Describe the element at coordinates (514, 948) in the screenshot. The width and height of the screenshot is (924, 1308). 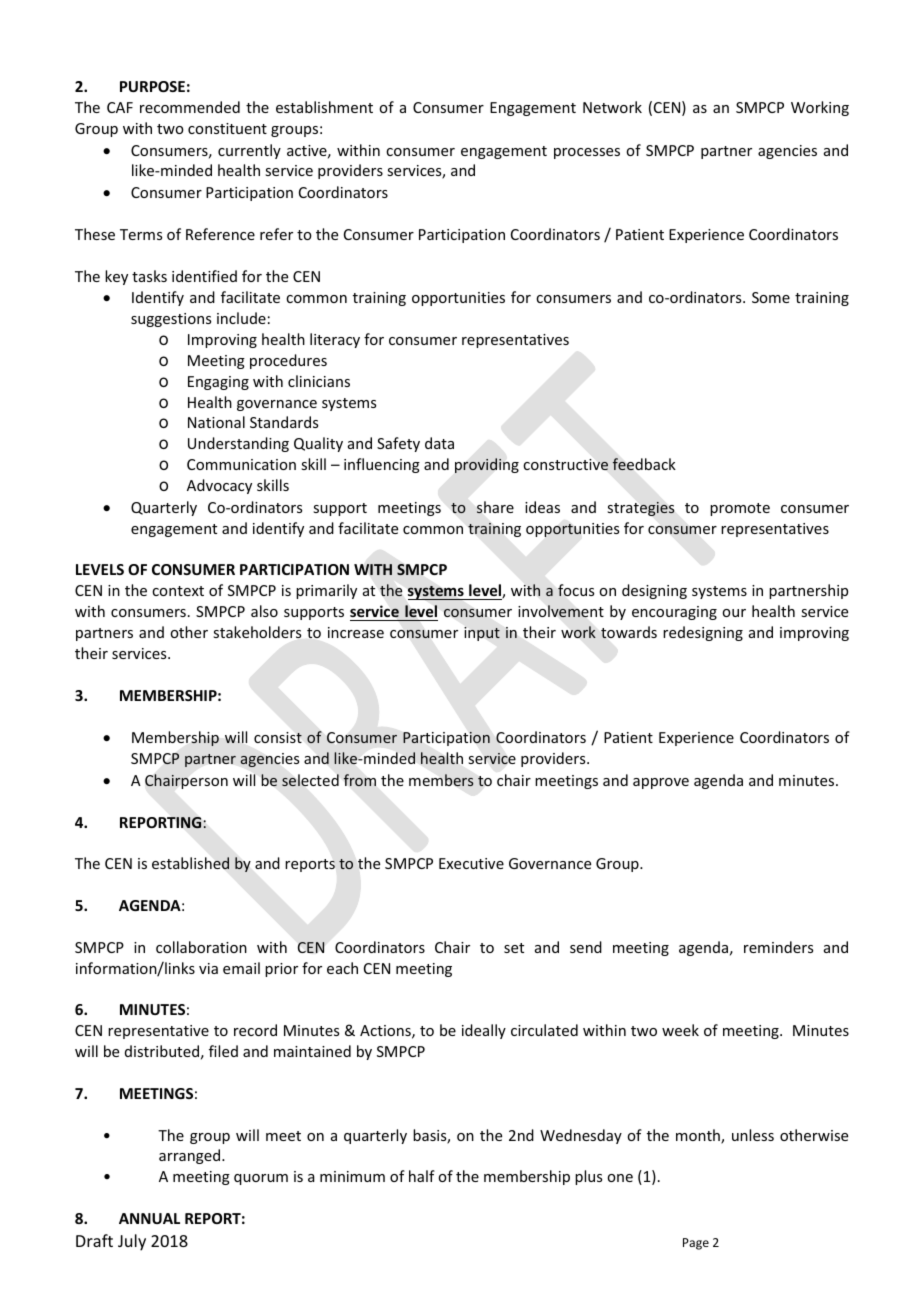
I see `set` at that location.
